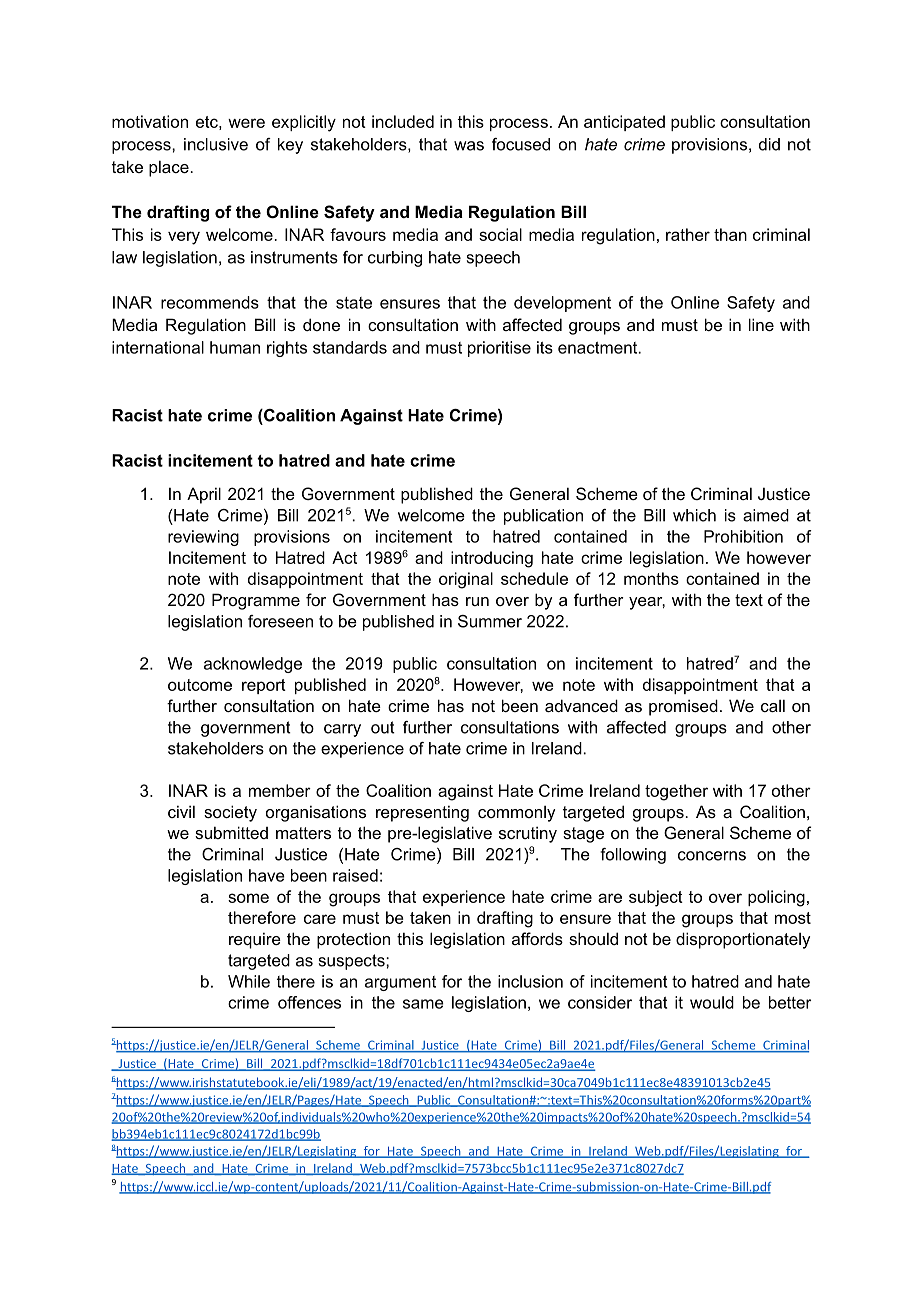  I want to click on same, so click(423, 1004).
